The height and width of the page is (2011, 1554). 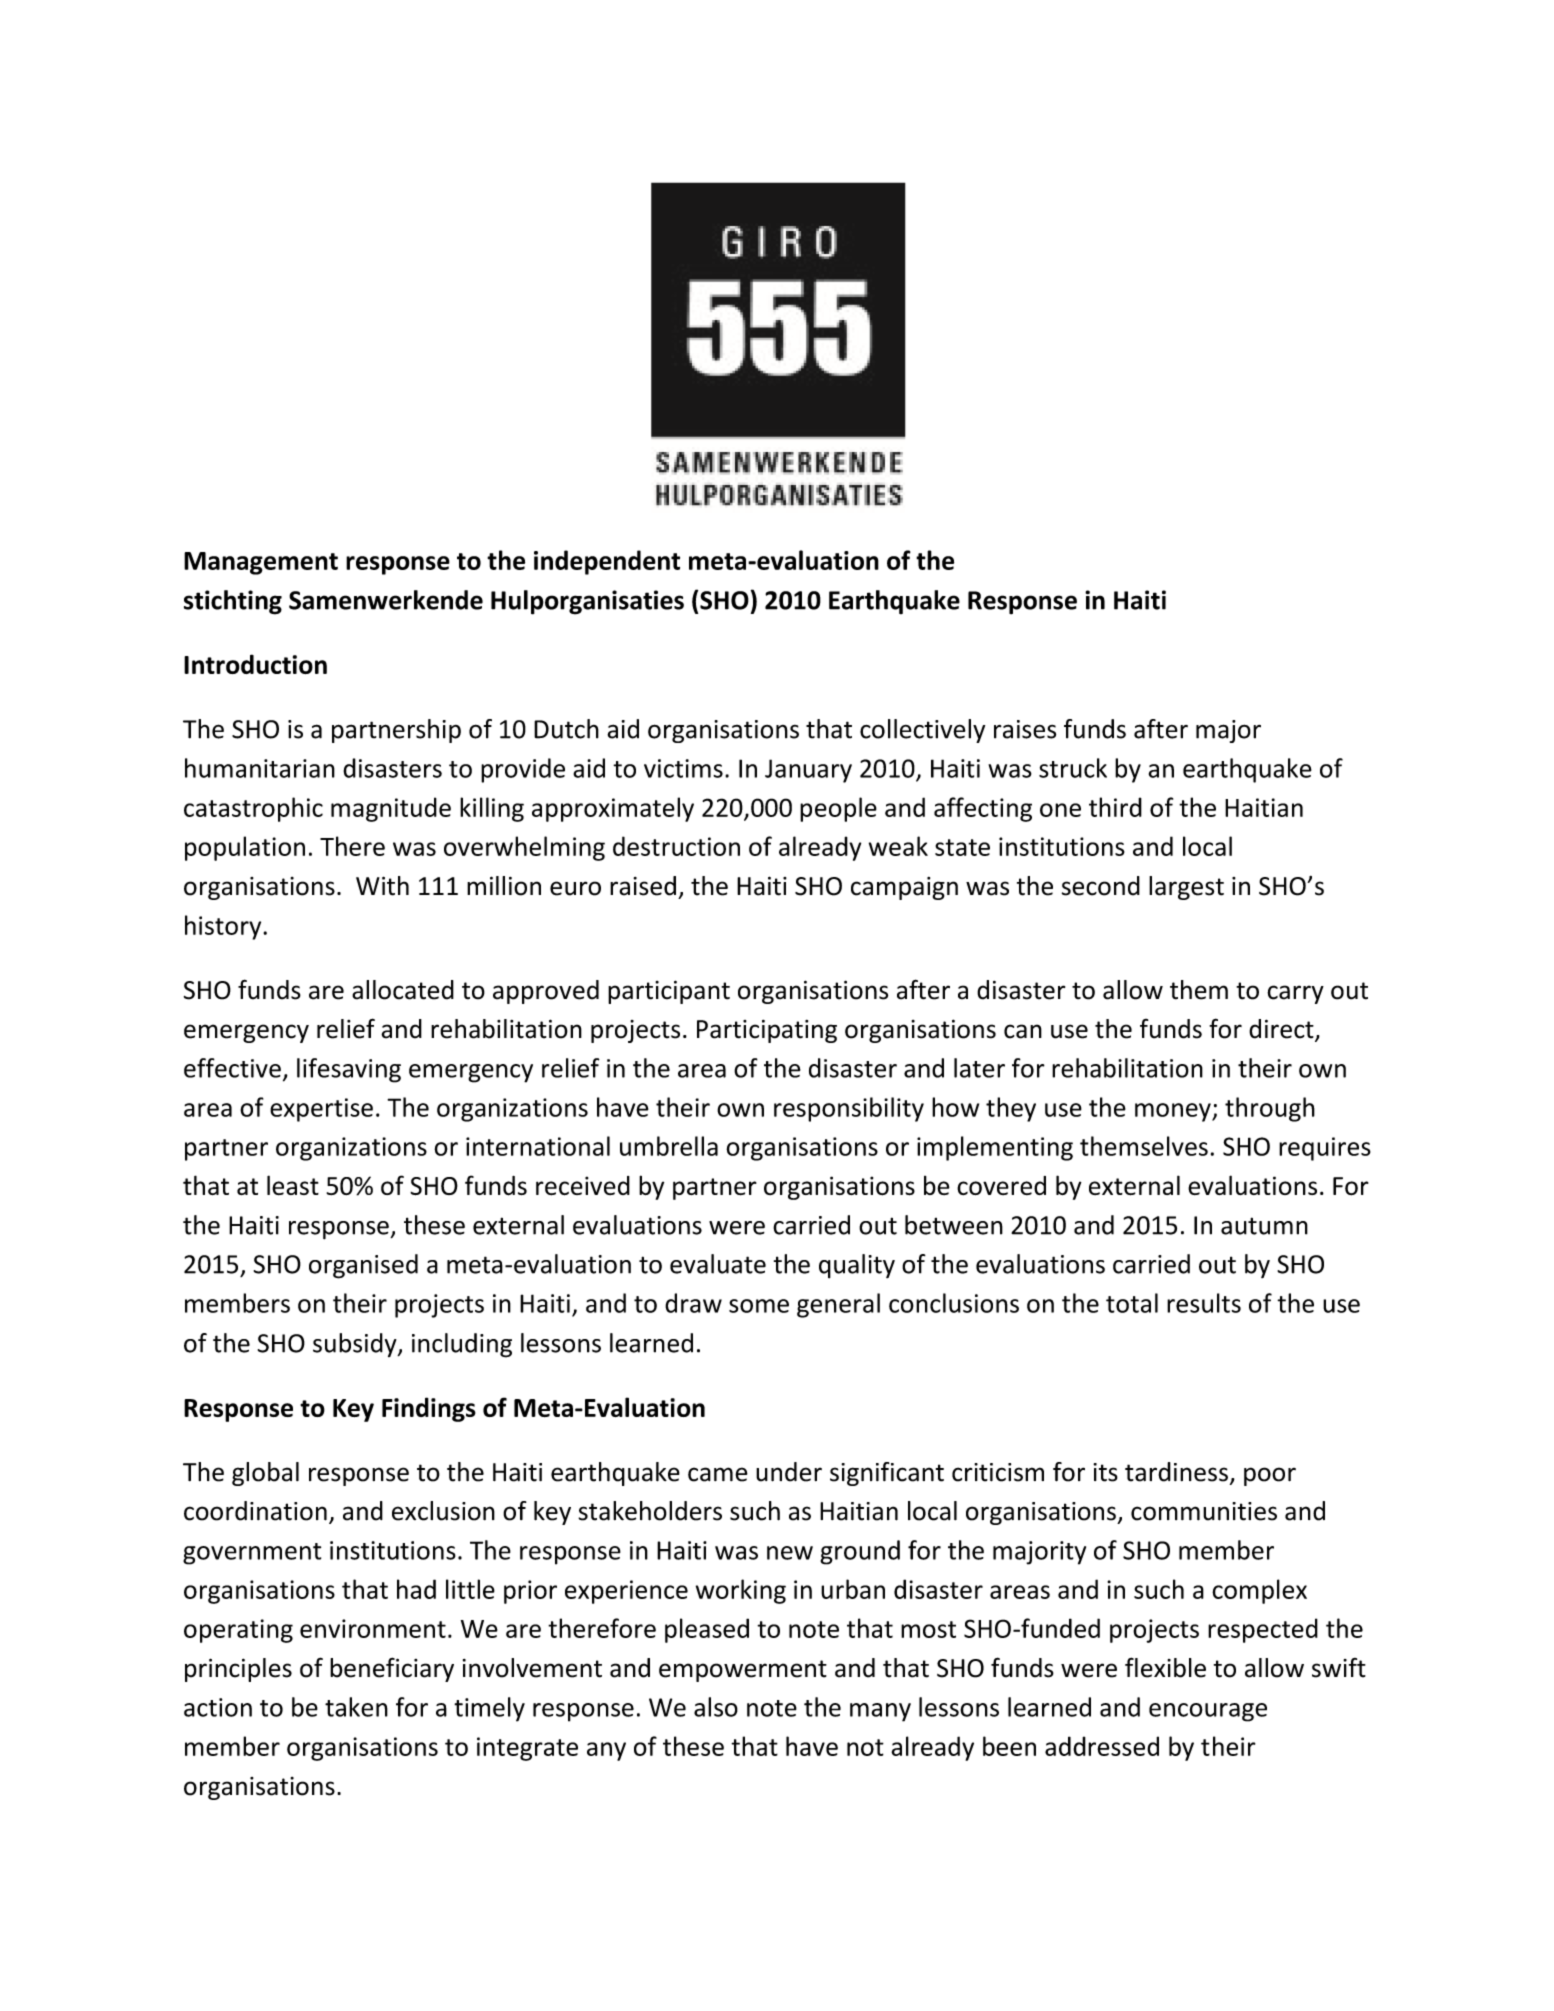 I want to click on With, so click(x=382, y=886).
